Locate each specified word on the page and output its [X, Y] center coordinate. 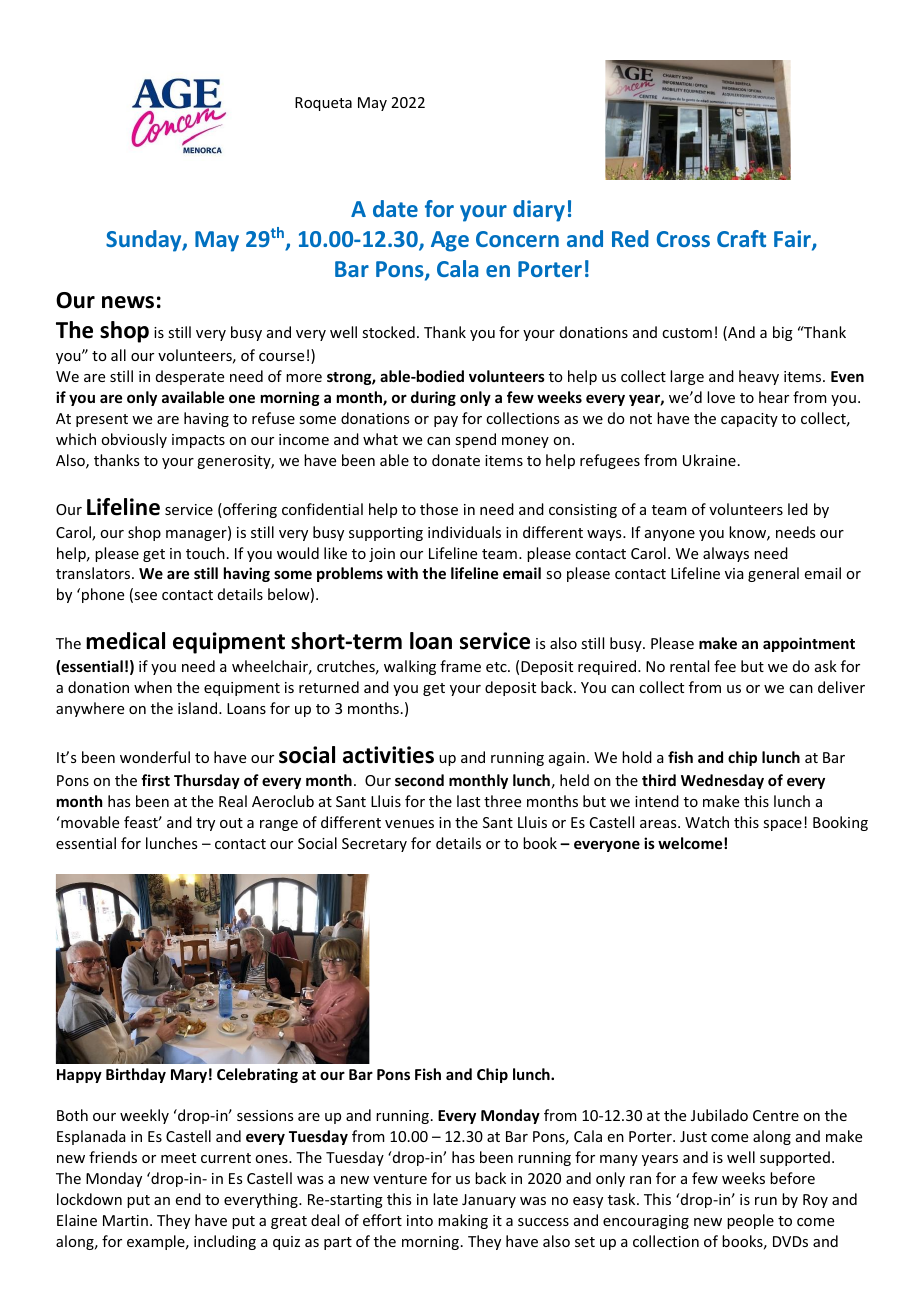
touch [205, 553]
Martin [125, 1220]
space [782, 825]
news [128, 302]
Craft [741, 238]
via [734, 573]
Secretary [374, 845]
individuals [464, 532]
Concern [517, 239]
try [205, 824]
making [463, 1221]
